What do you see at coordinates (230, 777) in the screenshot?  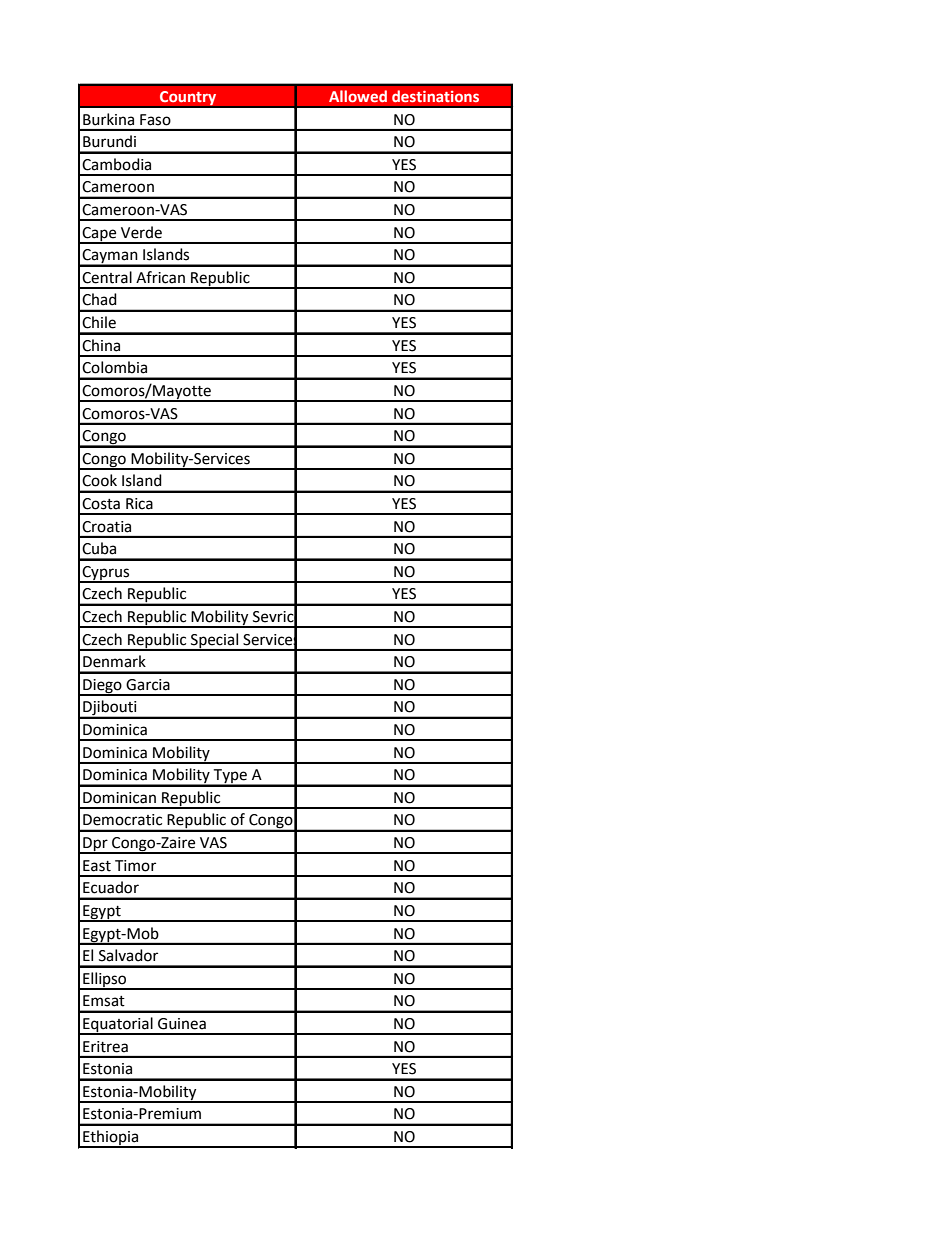 I see `Type` at bounding box center [230, 777].
